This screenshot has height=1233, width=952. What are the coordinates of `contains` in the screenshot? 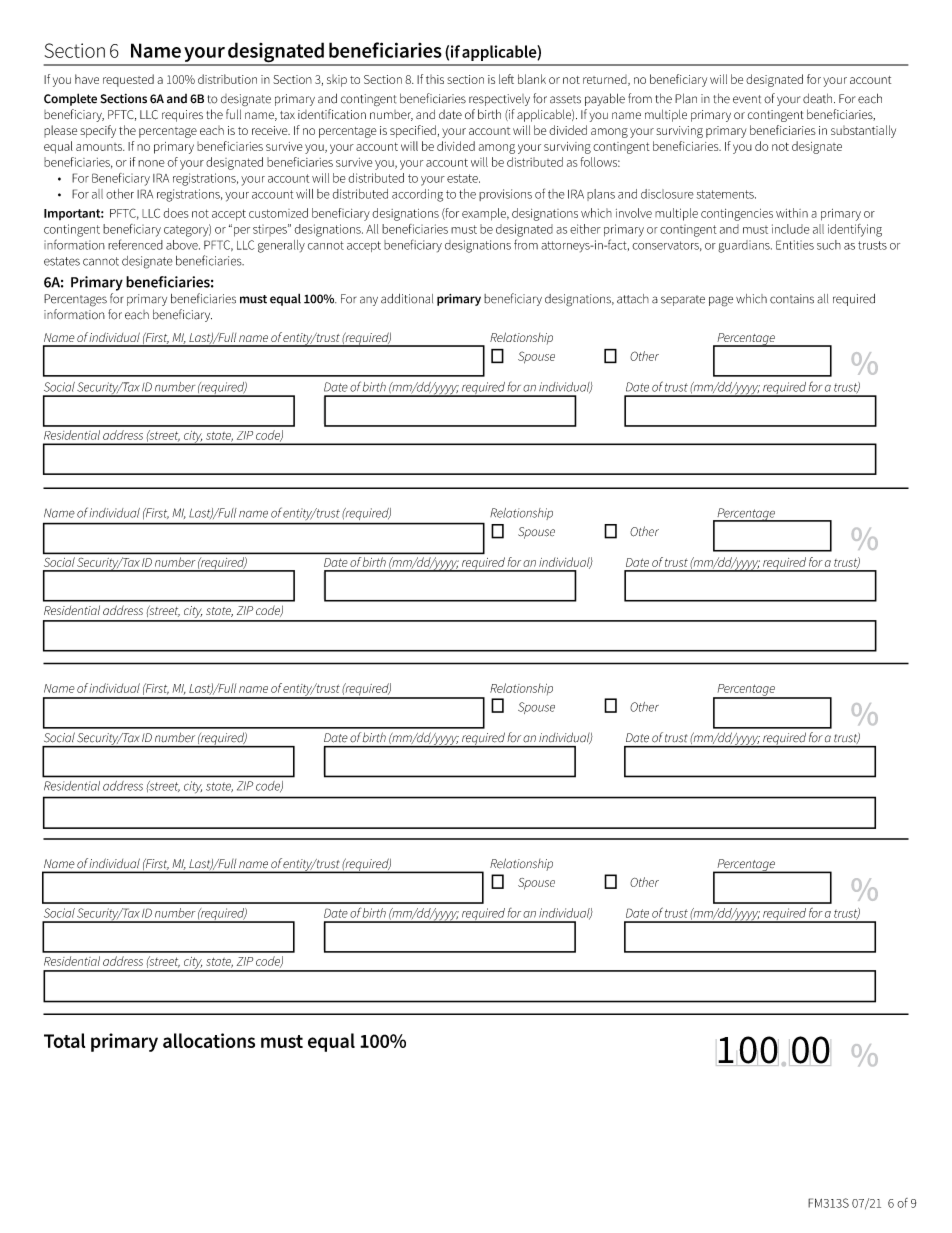 It's located at (792, 299).
